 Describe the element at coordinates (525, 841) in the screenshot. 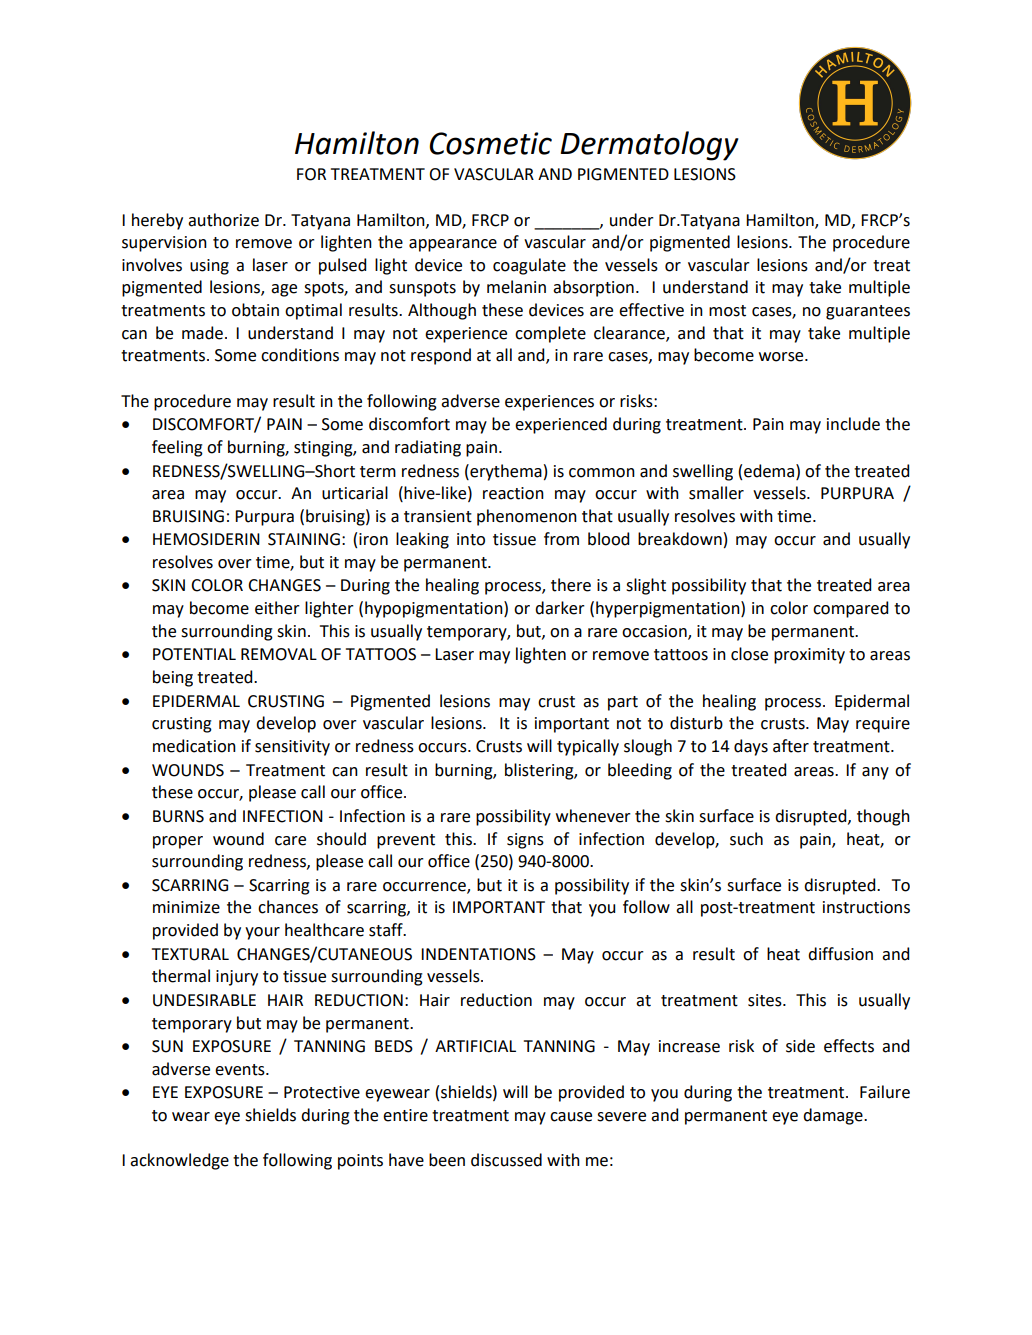

I see `signs` at that location.
